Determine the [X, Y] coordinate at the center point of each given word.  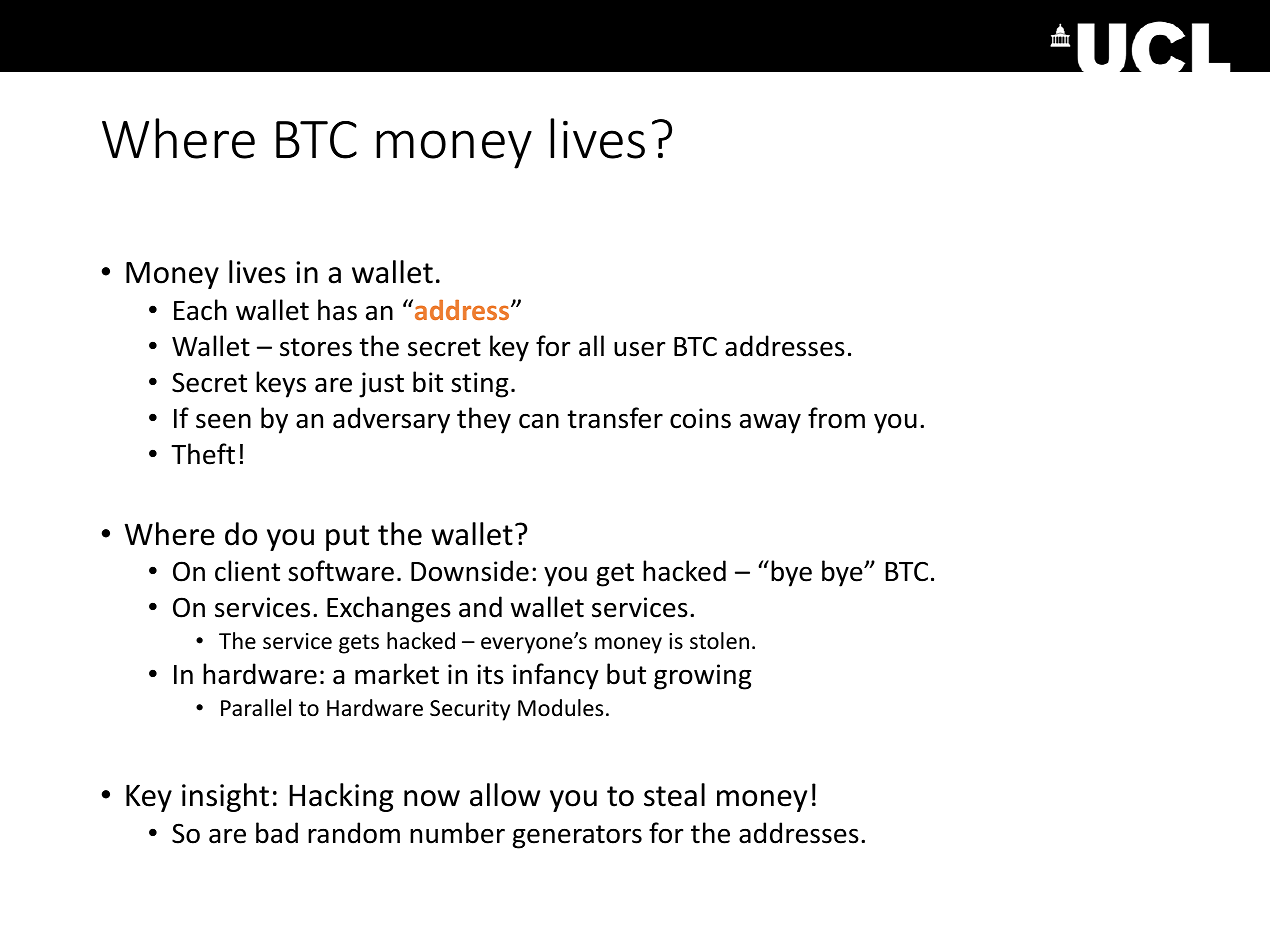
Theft [203, 454]
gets [359, 644]
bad [277, 833]
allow [505, 795]
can [539, 421]
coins [700, 418]
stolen [719, 641]
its [490, 674]
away [770, 423]
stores [316, 347]
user [640, 349]
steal [674, 795]
